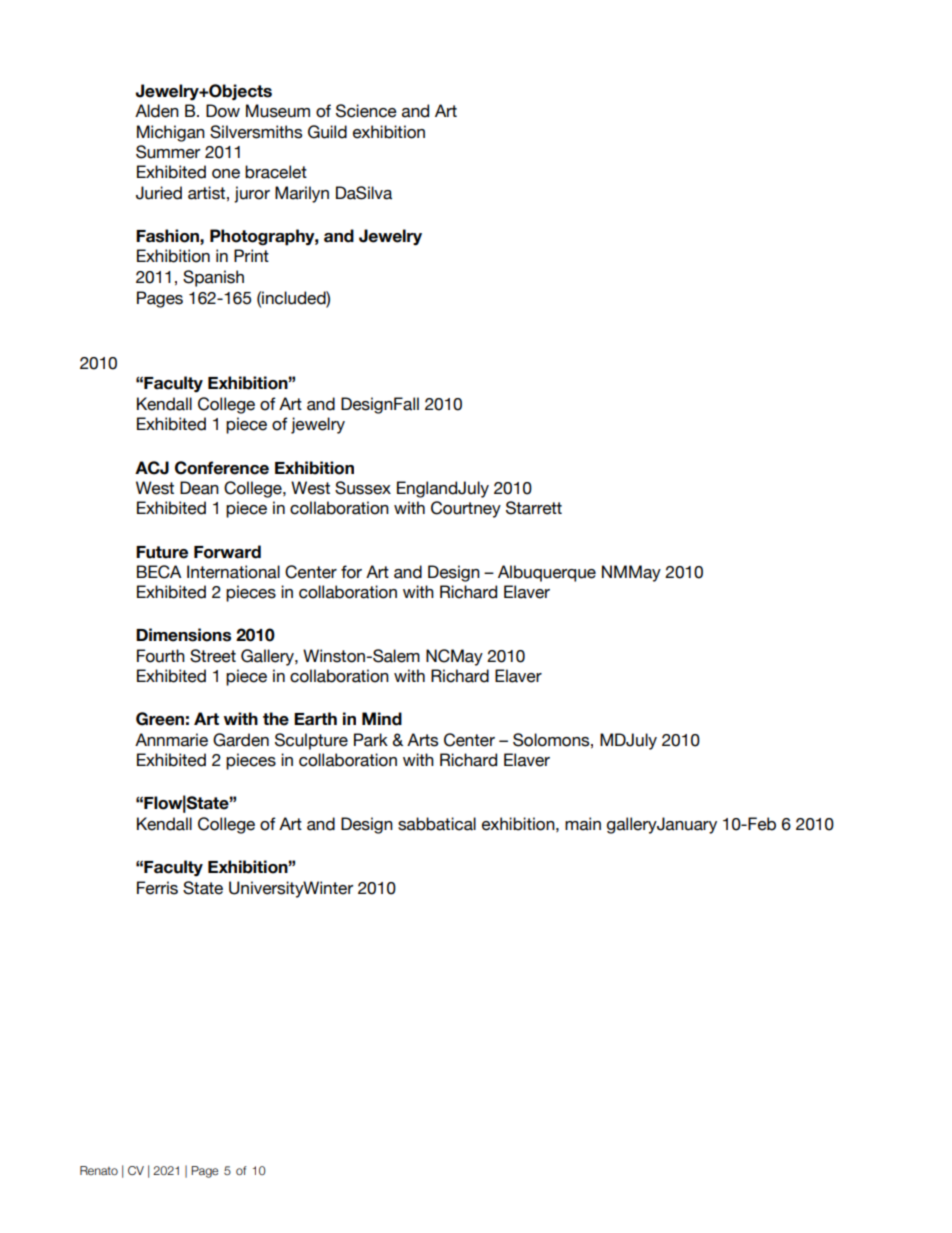  Describe the element at coordinates (99, 1170) in the screenshot. I see `Renato` at that location.
